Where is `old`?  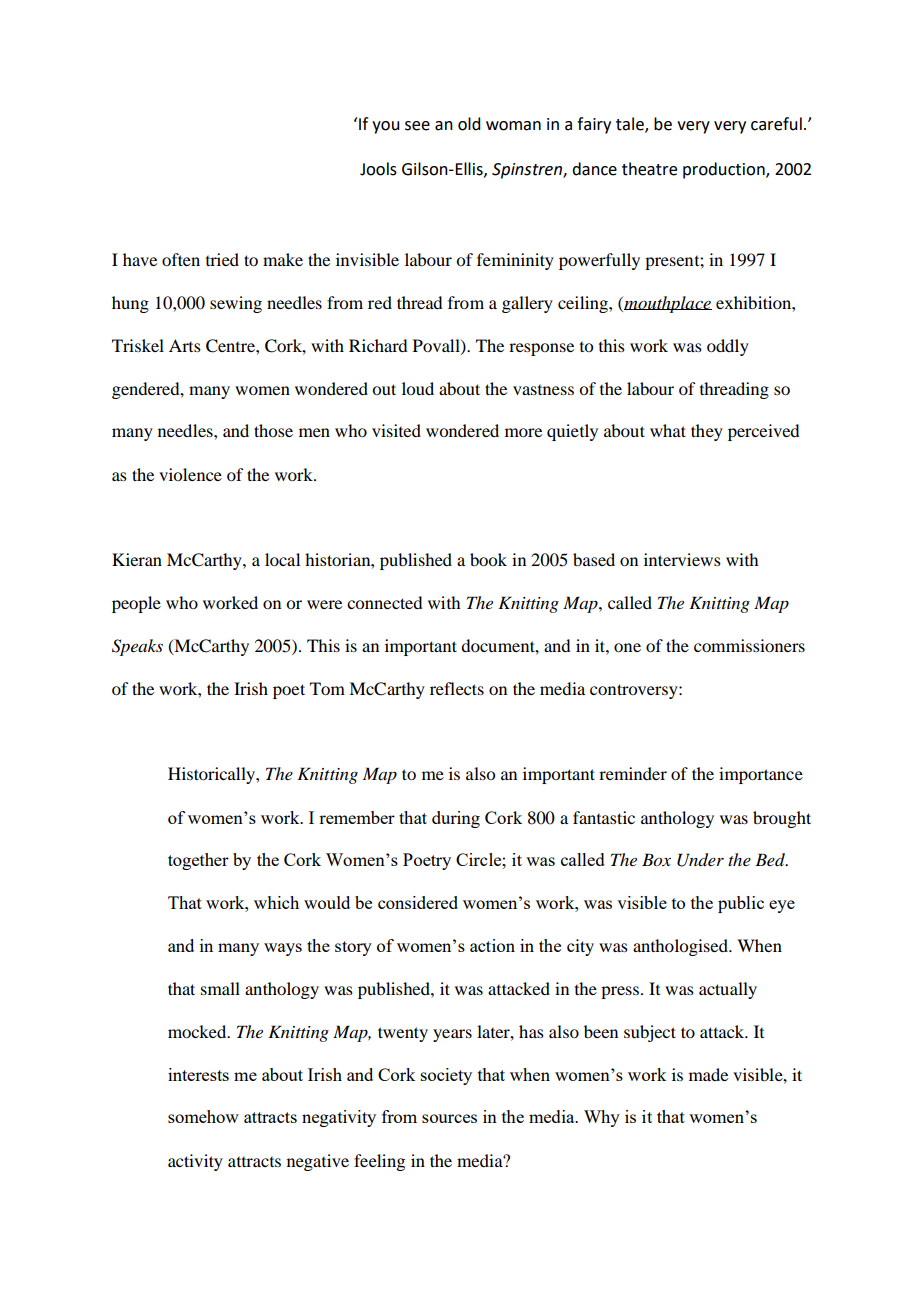
old is located at coordinates (469, 124).
